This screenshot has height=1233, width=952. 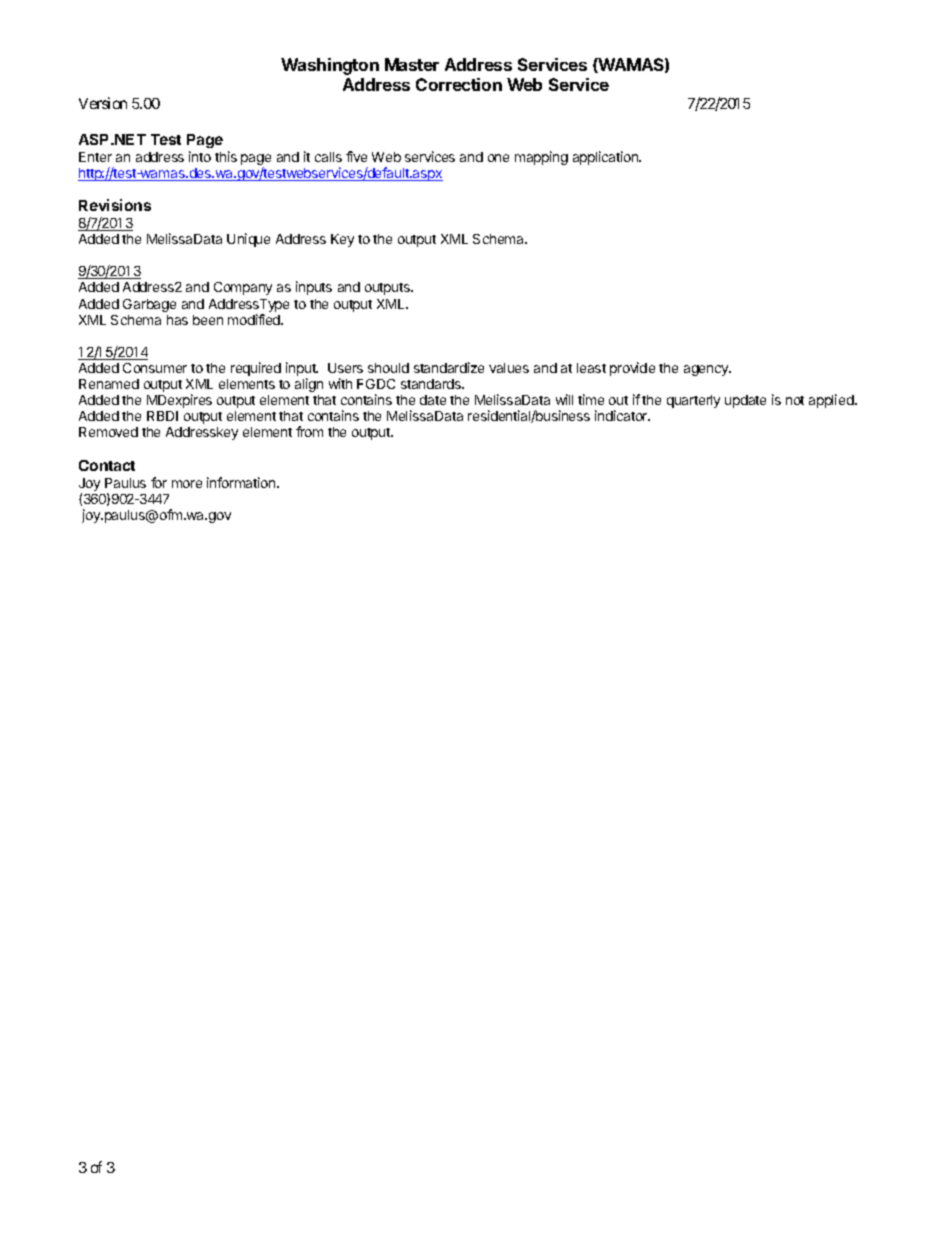 What do you see at coordinates (622, 415) in the screenshot?
I see `indicator` at bounding box center [622, 415].
